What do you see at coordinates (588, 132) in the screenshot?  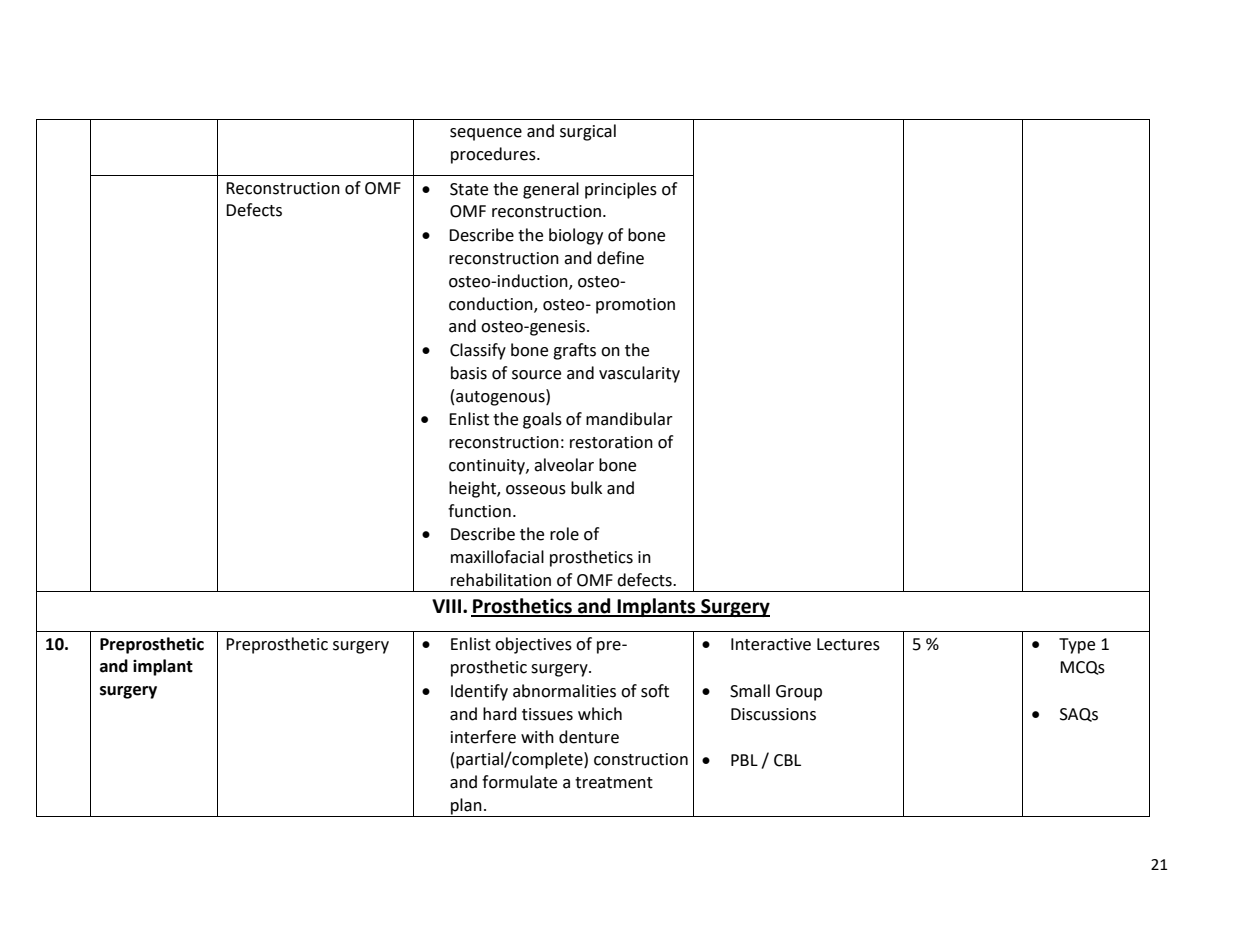 I see `surgical` at bounding box center [588, 132].
